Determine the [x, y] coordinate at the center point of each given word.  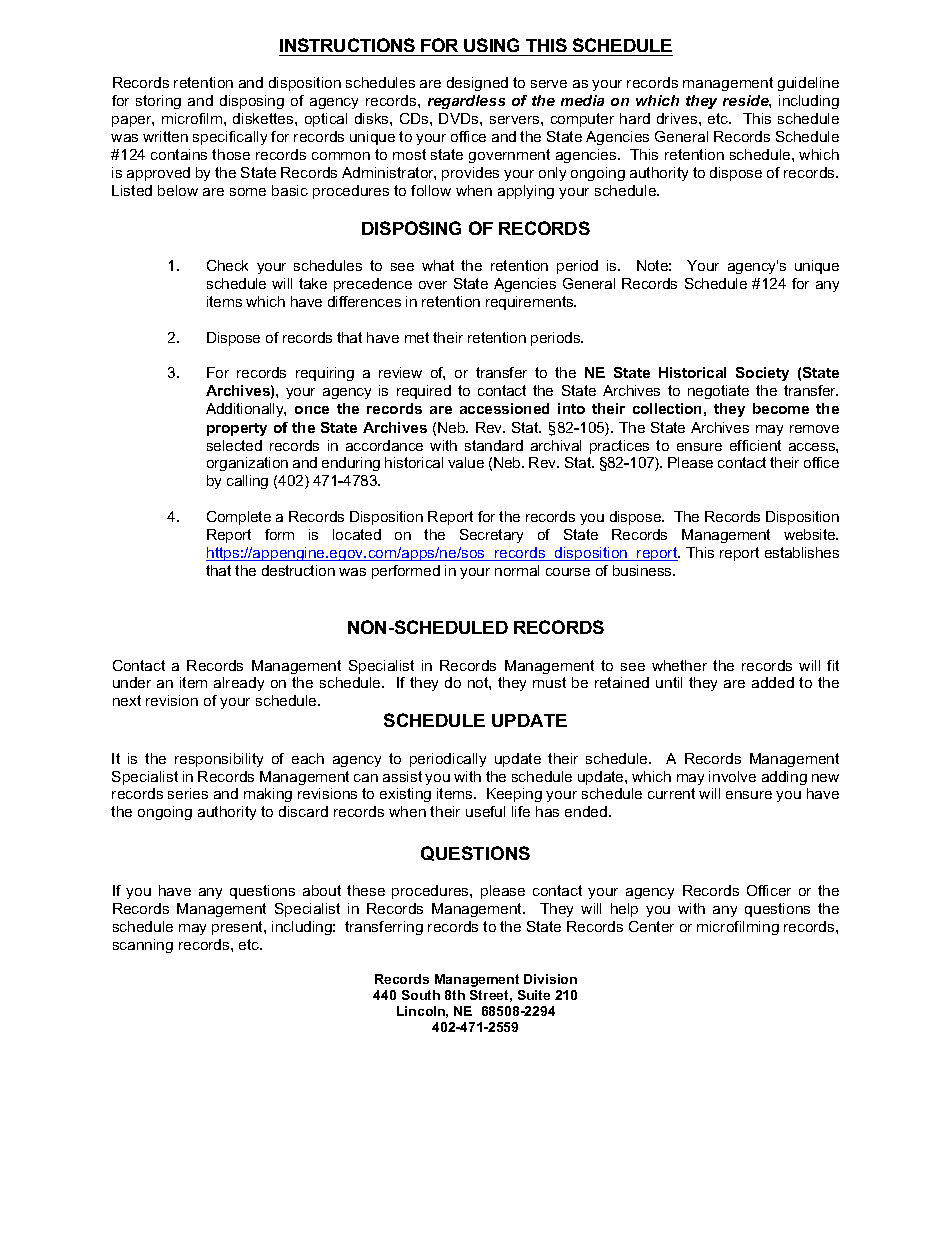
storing [158, 102]
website [811, 534]
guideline [808, 84]
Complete [239, 518]
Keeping [514, 795]
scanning [143, 946]
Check [227, 265]
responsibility [219, 760]
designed [477, 84]
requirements [531, 303]
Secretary [491, 536]
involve [732, 776]
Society [762, 374]
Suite [534, 995]
